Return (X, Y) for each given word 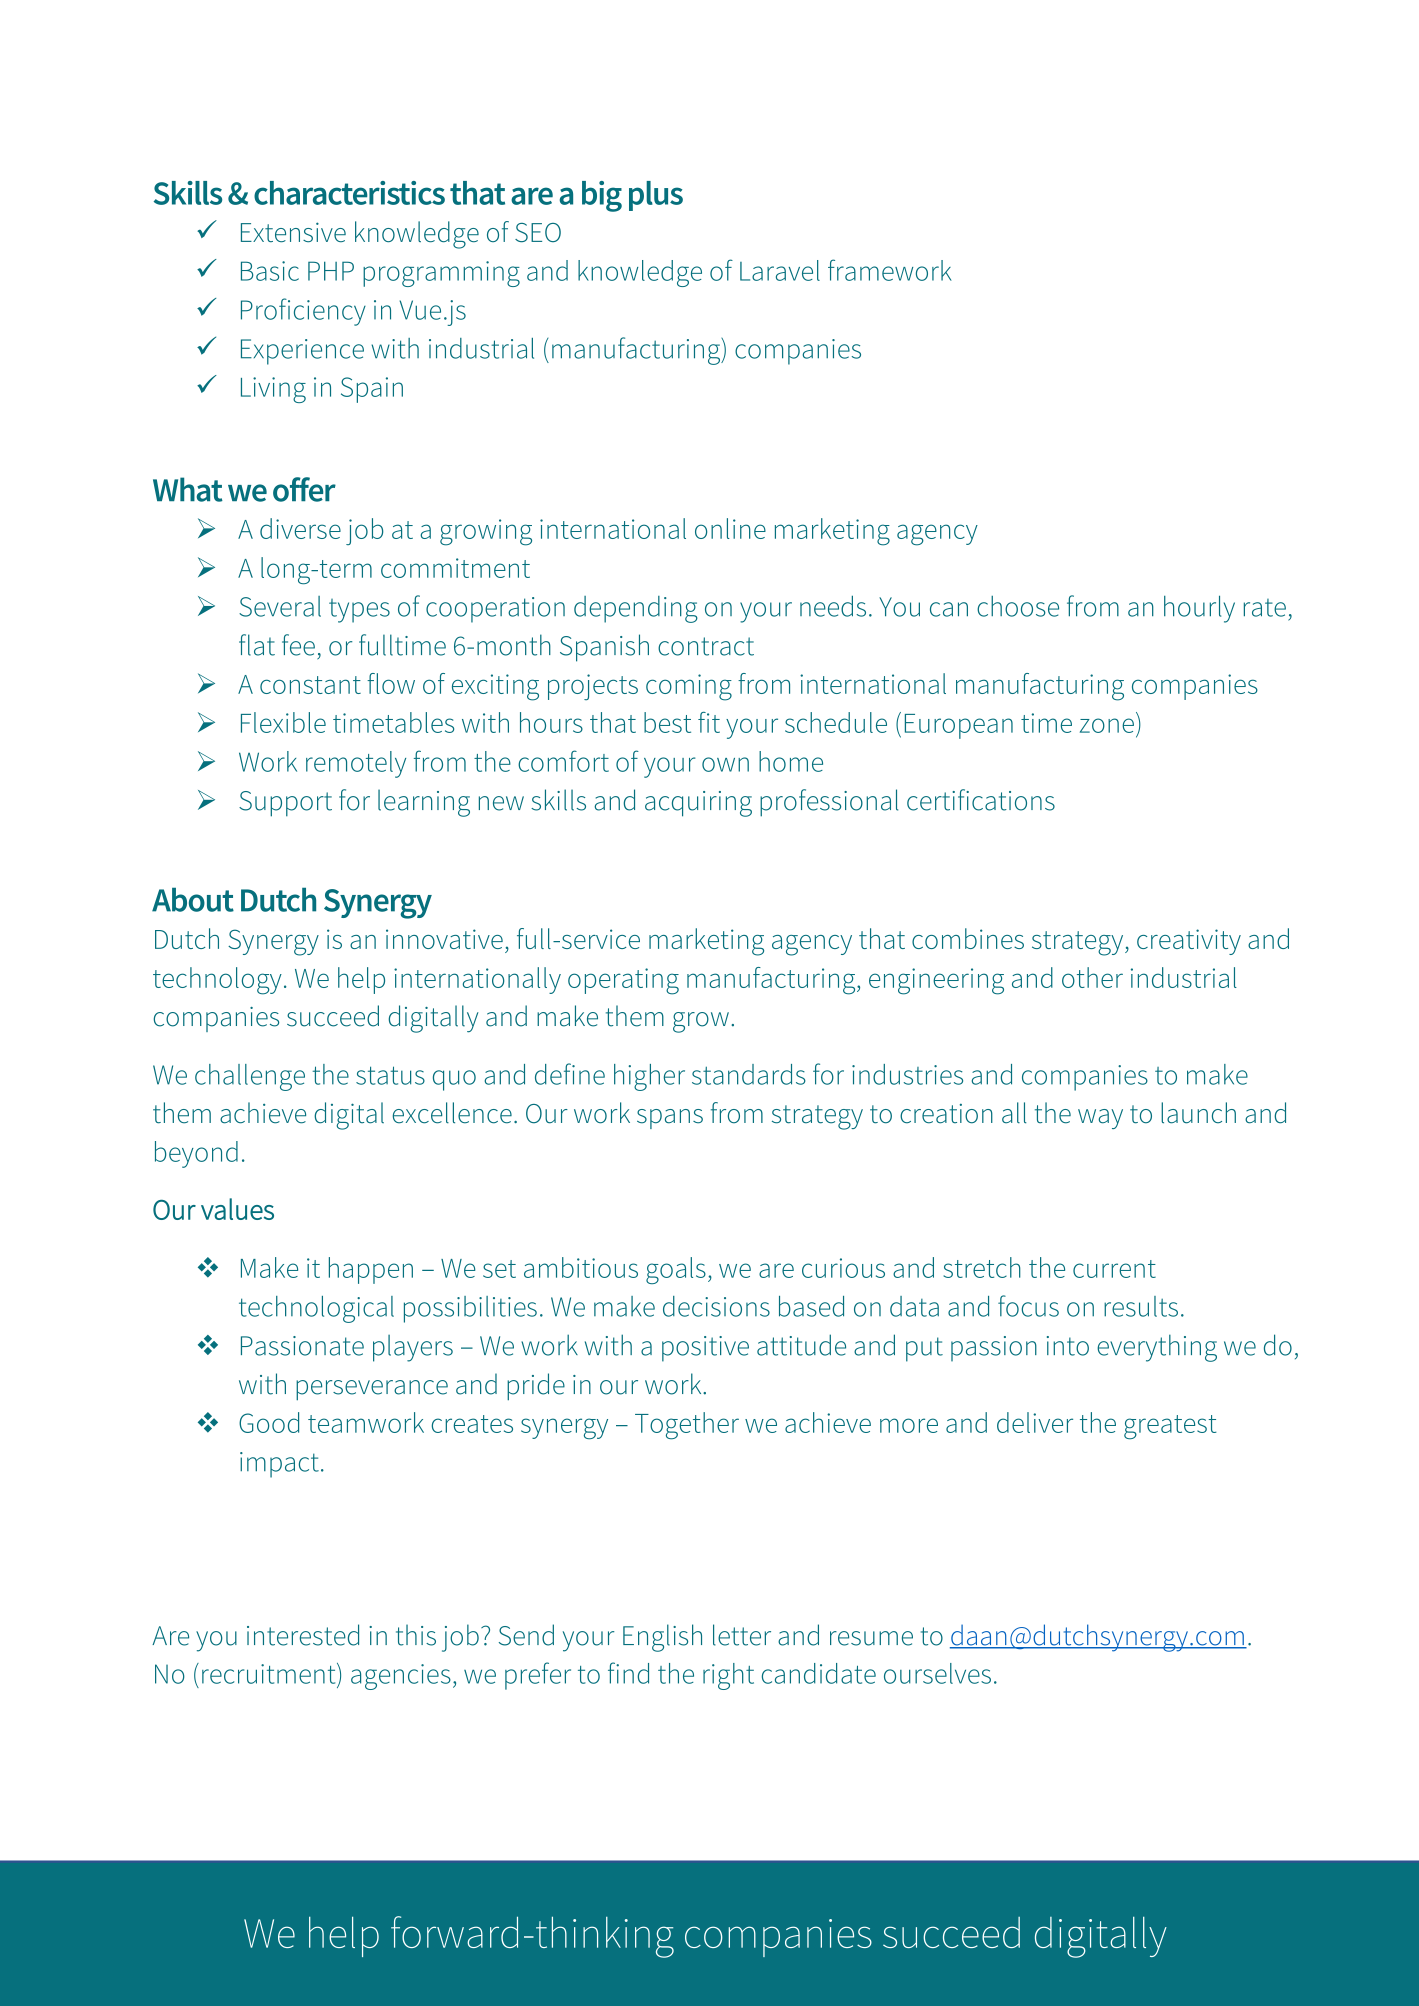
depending (636, 609)
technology (217, 981)
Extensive (293, 232)
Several (280, 606)
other (1092, 977)
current (1114, 1269)
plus (656, 196)
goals (676, 1270)
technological (316, 1309)
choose (1018, 606)
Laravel (780, 270)
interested (303, 1635)
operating (623, 981)
